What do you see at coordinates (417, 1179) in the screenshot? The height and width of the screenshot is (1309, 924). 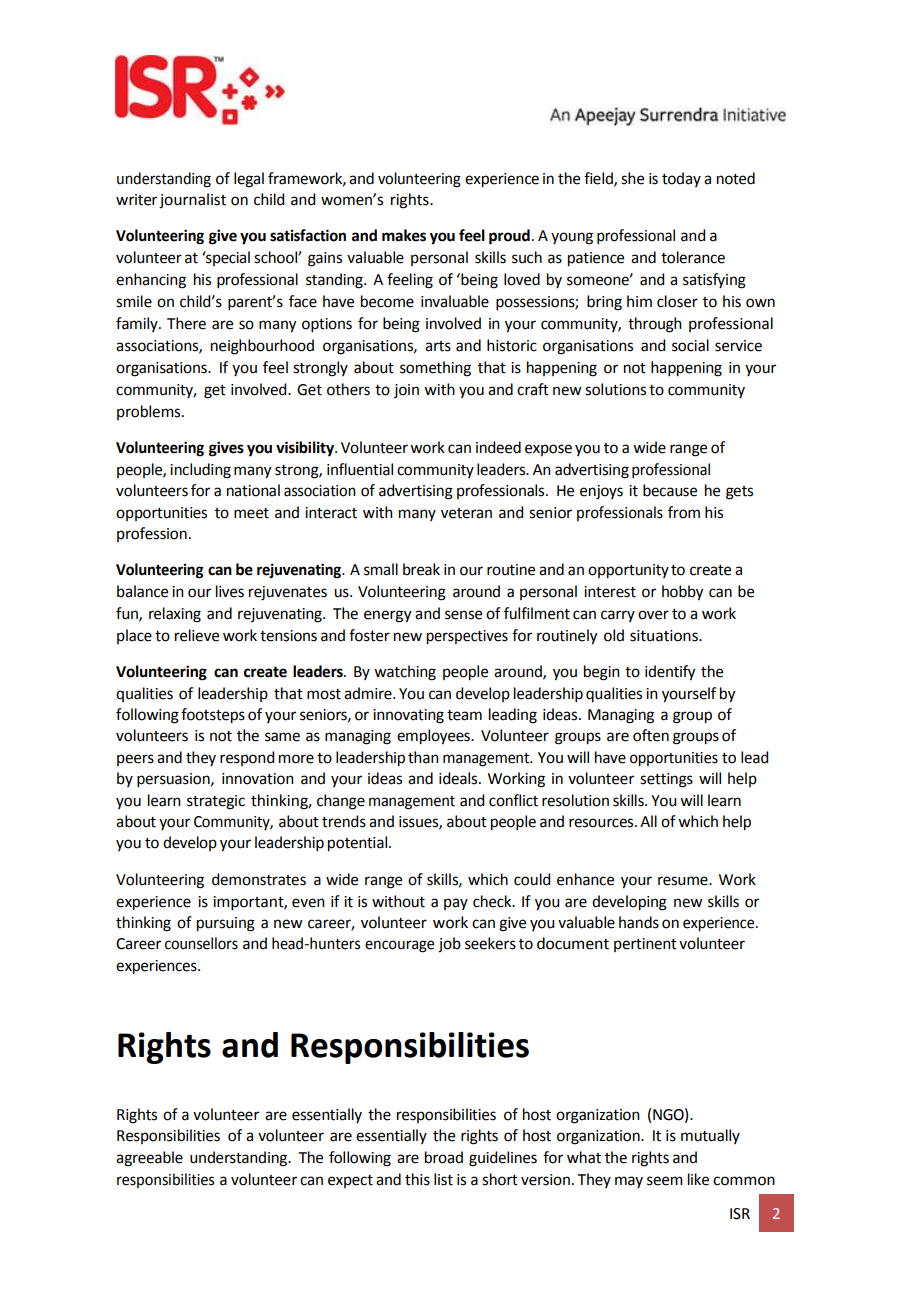 I see `this` at bounding box center [417, 1179].
